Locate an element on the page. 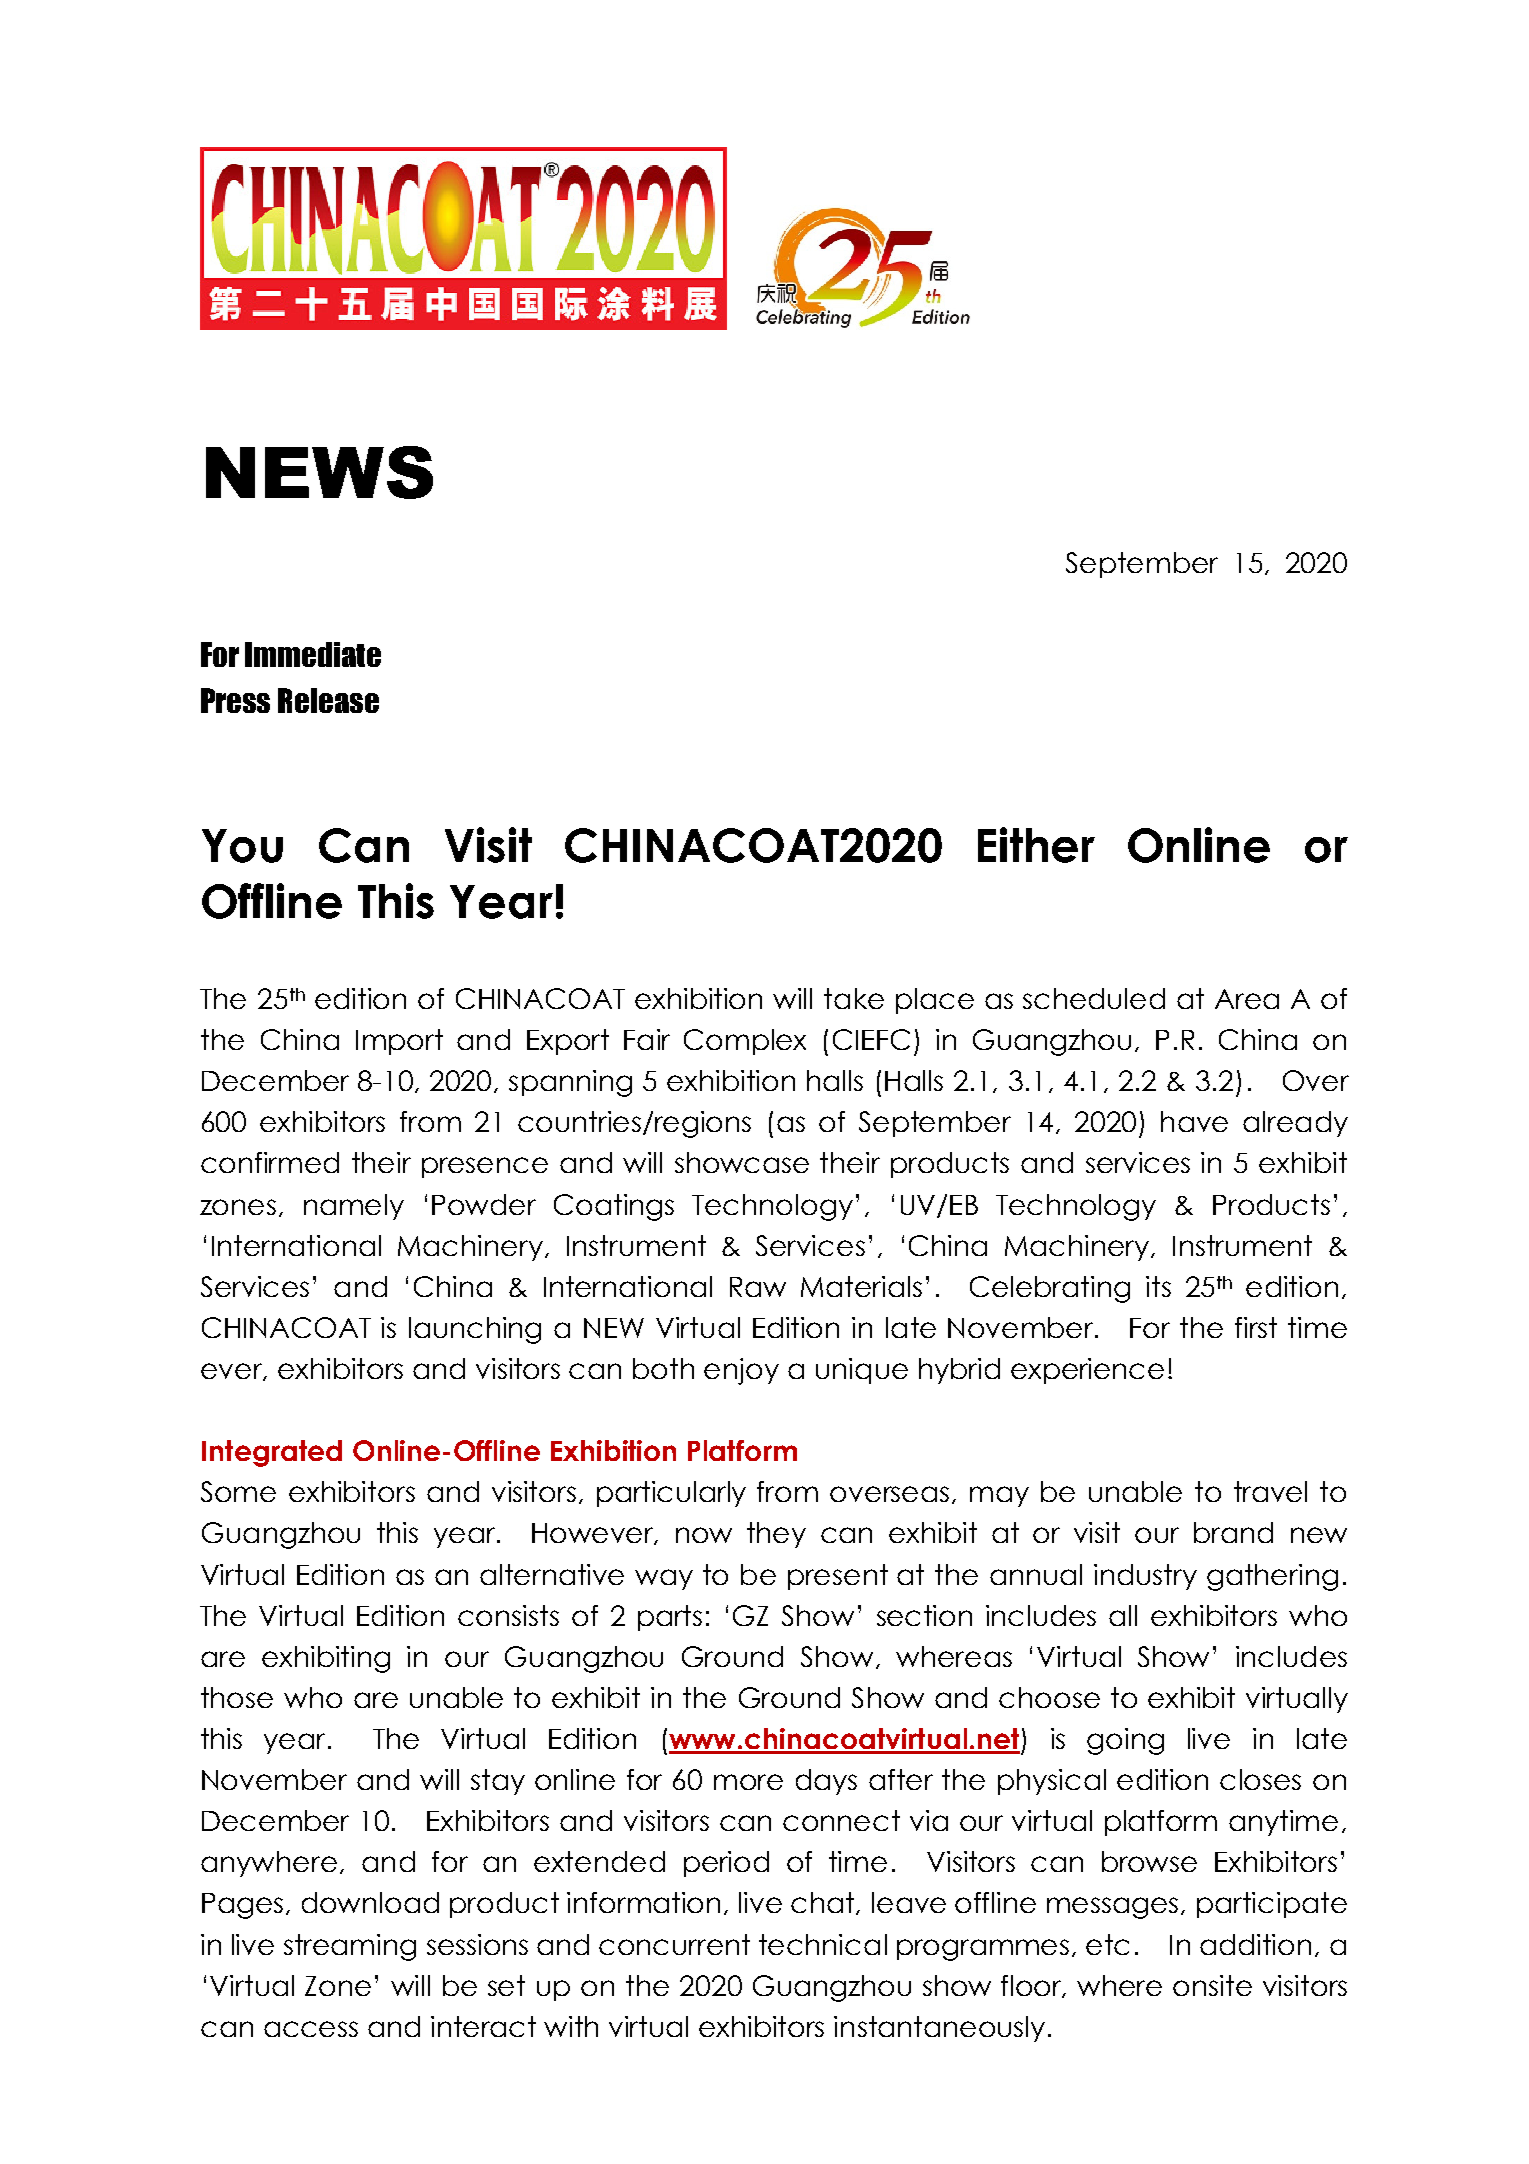 This document has width=1529, height=2164. NEWS is located at coordinates (319, 472).
